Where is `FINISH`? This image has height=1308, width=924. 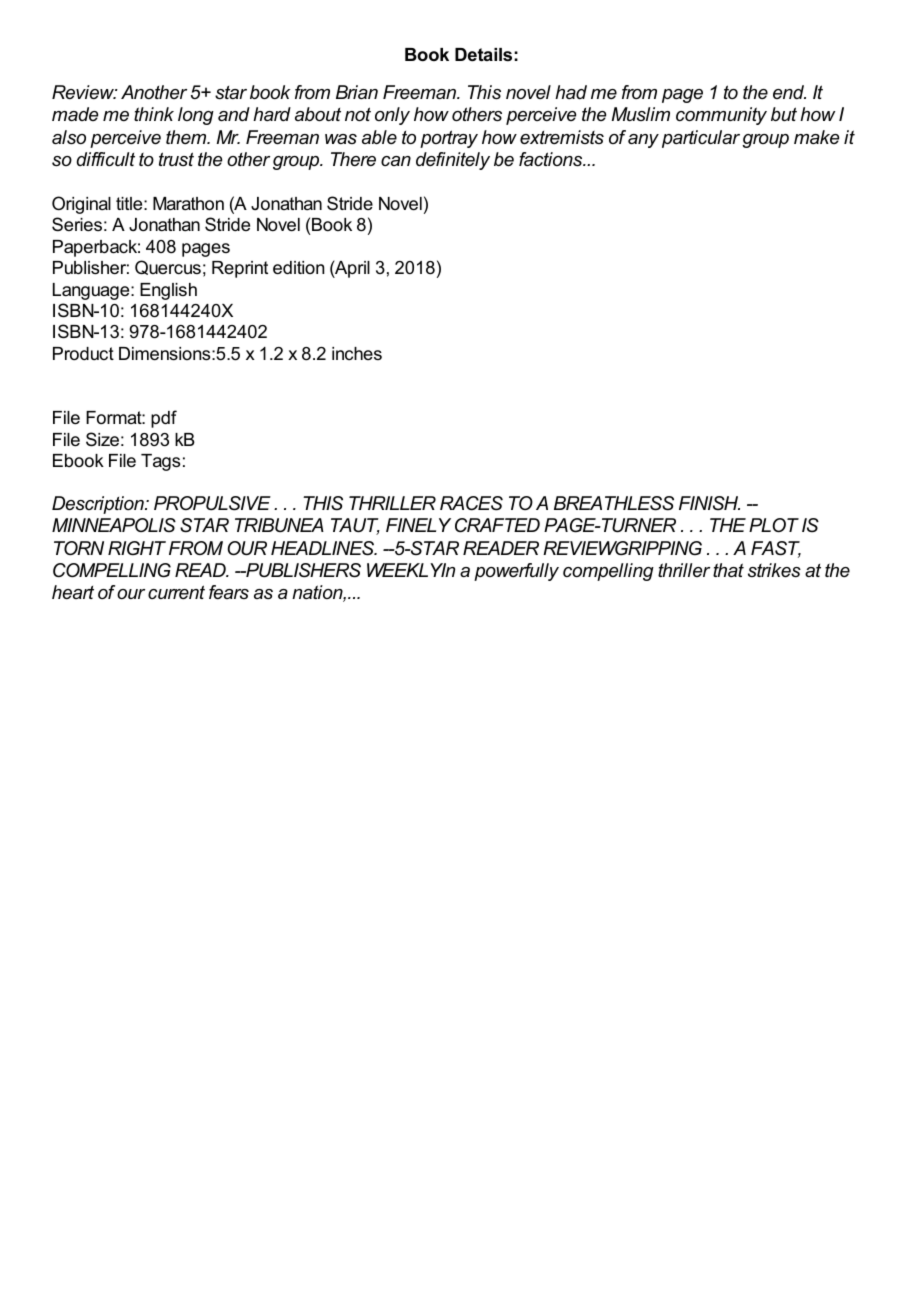 FINISH is located at coordinates (709, 503).
